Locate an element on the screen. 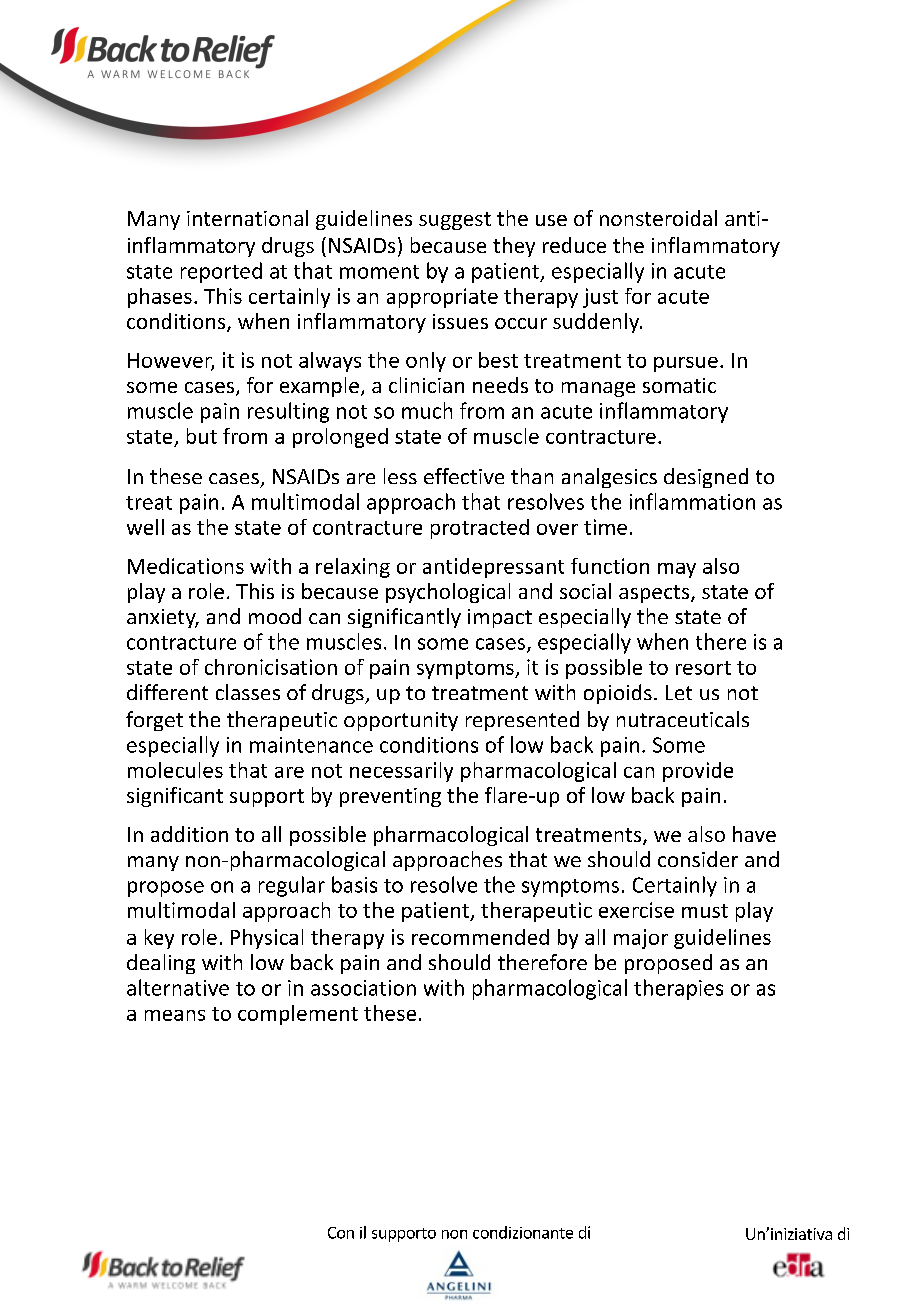 The height and width of the screenshot is (1316, 911). nonsteroidal is located at coordinates (658, 218).
